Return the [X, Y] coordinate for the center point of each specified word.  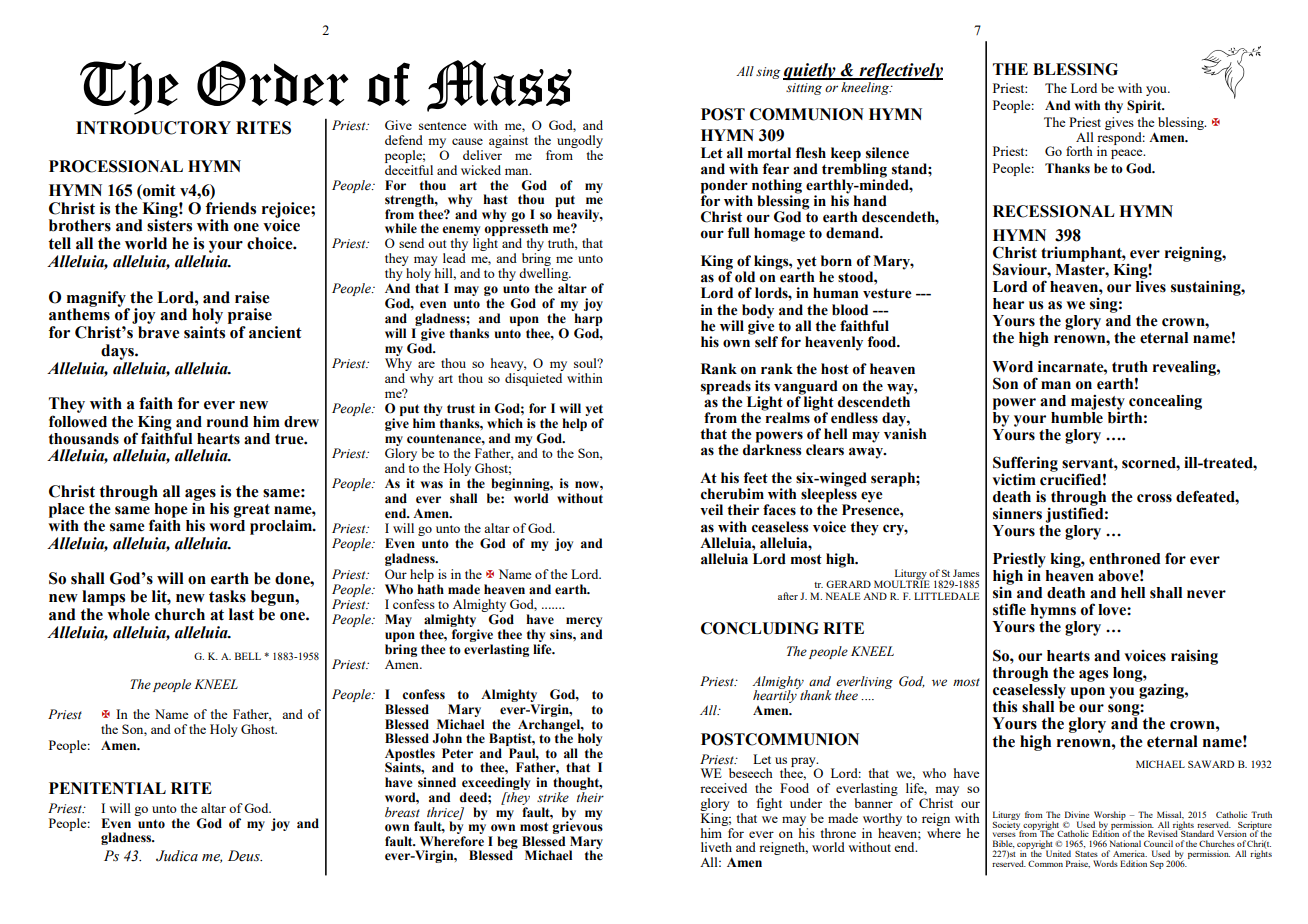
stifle [1009, 609]
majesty [1098, 403]
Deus [245, 856]
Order [273, 83]
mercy [584, 623]
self [766, 342]
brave [158, 332]
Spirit [1145, 106]
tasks [227, 596]
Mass [499, 86]
